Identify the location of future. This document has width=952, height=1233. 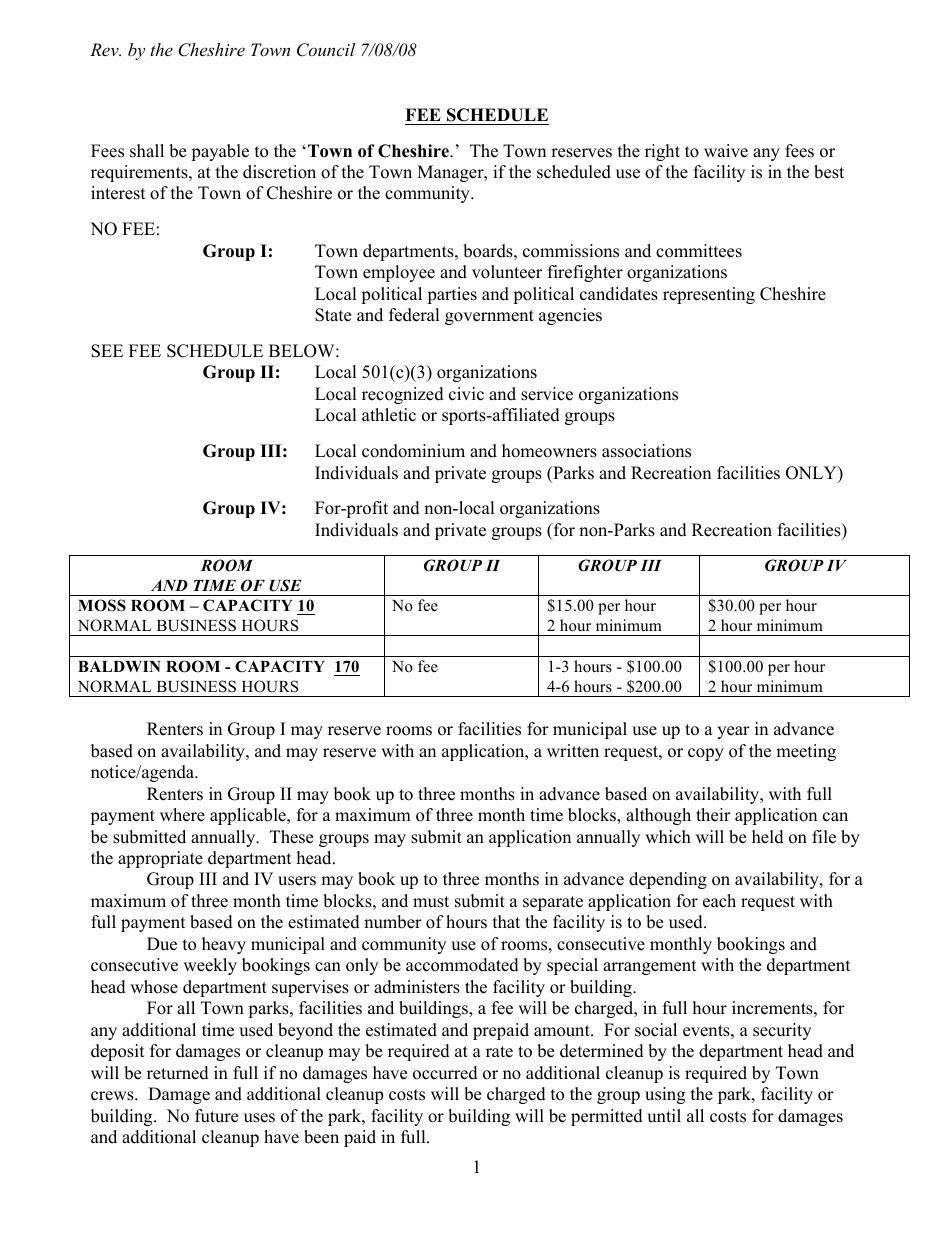
(216, 1116).
